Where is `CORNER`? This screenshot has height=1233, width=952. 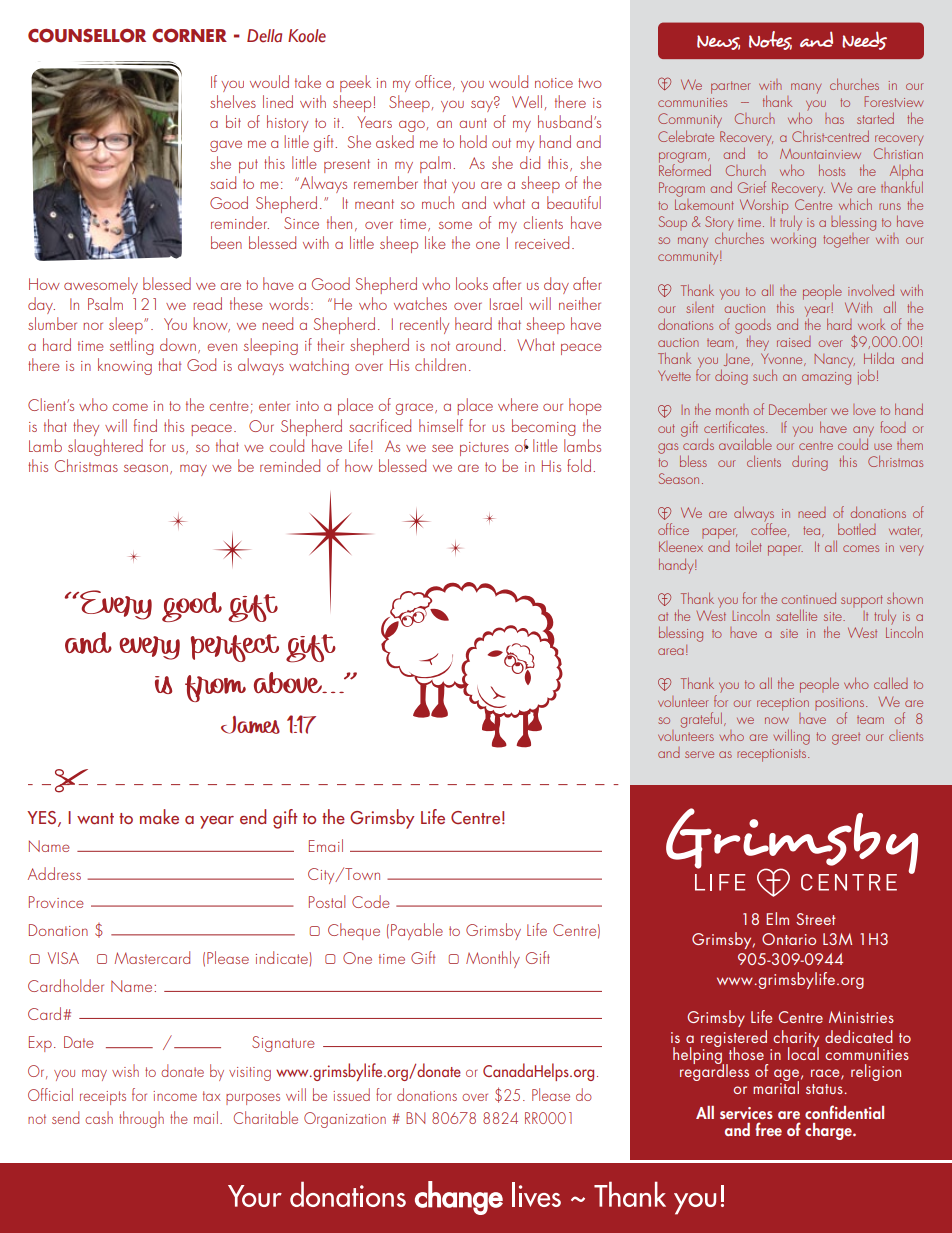
CORNER is located at coordinates (189, 35).
